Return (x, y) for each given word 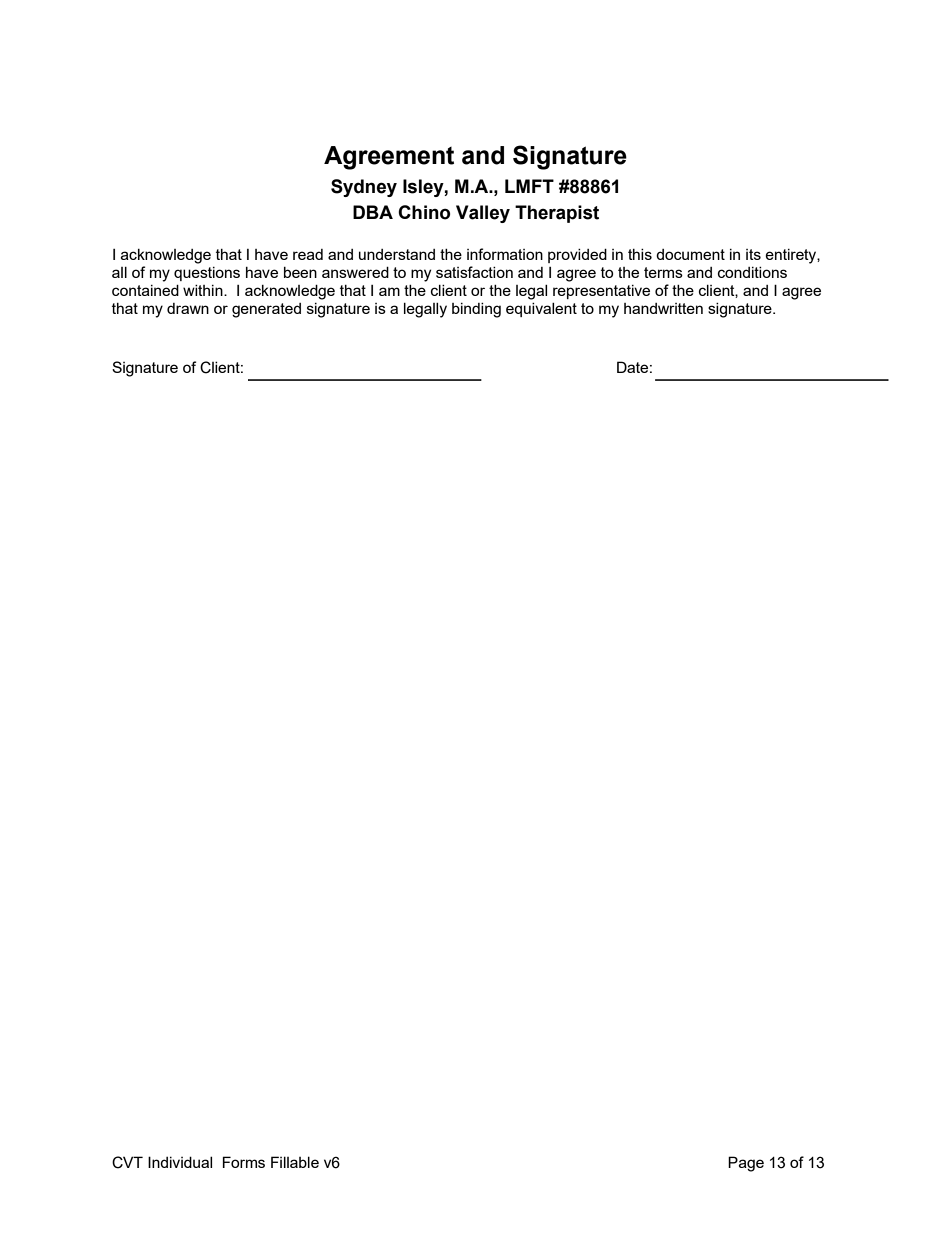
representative (601, 292)
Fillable (295, 1162)
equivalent (541, 310)
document (690, 254)
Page (746, 1164)
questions (207, 274)
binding (476, 310)
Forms (244, 1162)
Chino (424, 212)
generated (266, 310)
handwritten (663, 308)
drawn (188, 308)
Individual (180, 1162)
